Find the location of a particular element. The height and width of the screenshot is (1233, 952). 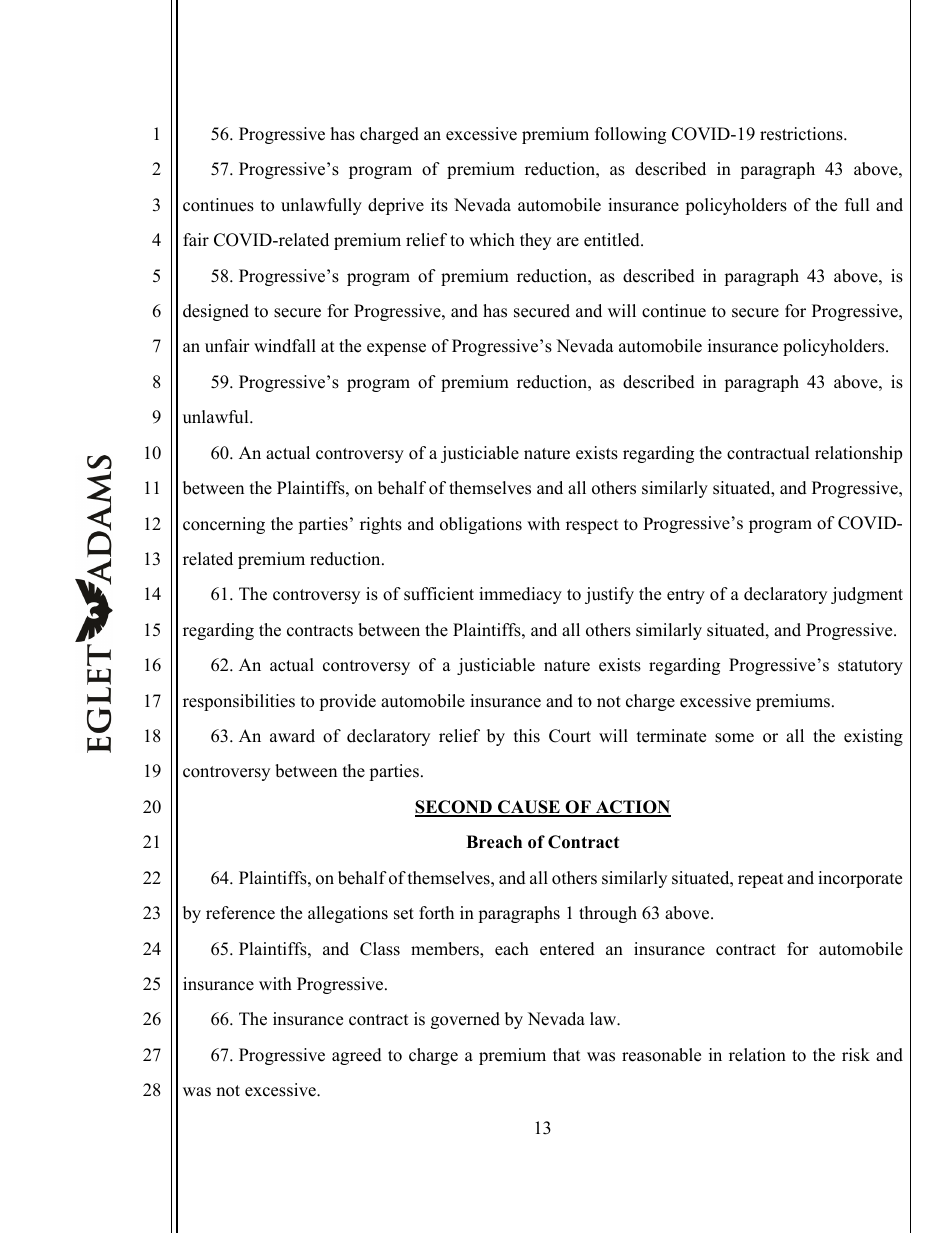

immediacy is located at coordinates (520, 595).
